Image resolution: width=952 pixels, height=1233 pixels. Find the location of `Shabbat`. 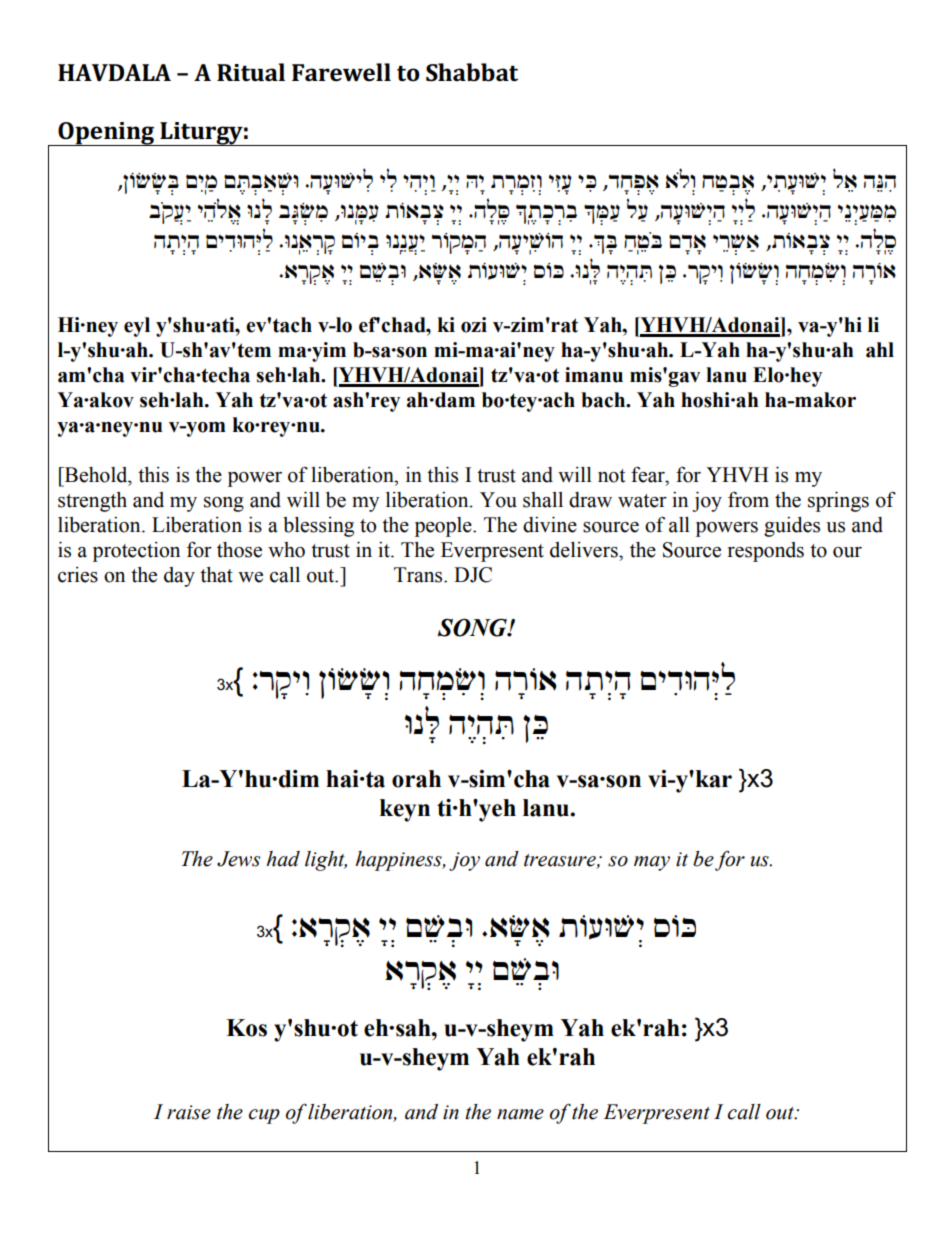

Shabbat is located at coordinates (472, 72).
